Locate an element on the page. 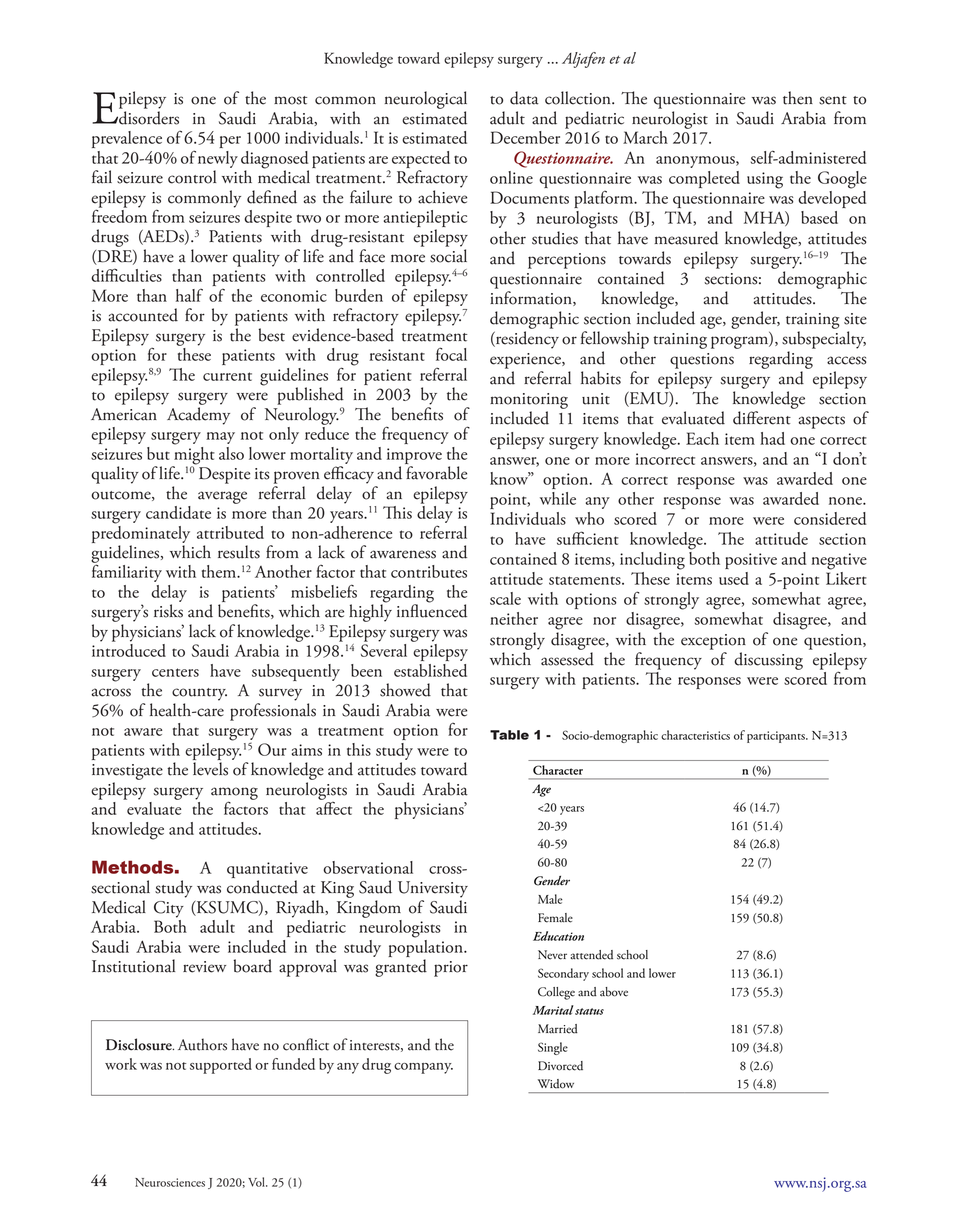 The height and width of the page is (1232, 958). prior is located at coordinates (451, 969).
